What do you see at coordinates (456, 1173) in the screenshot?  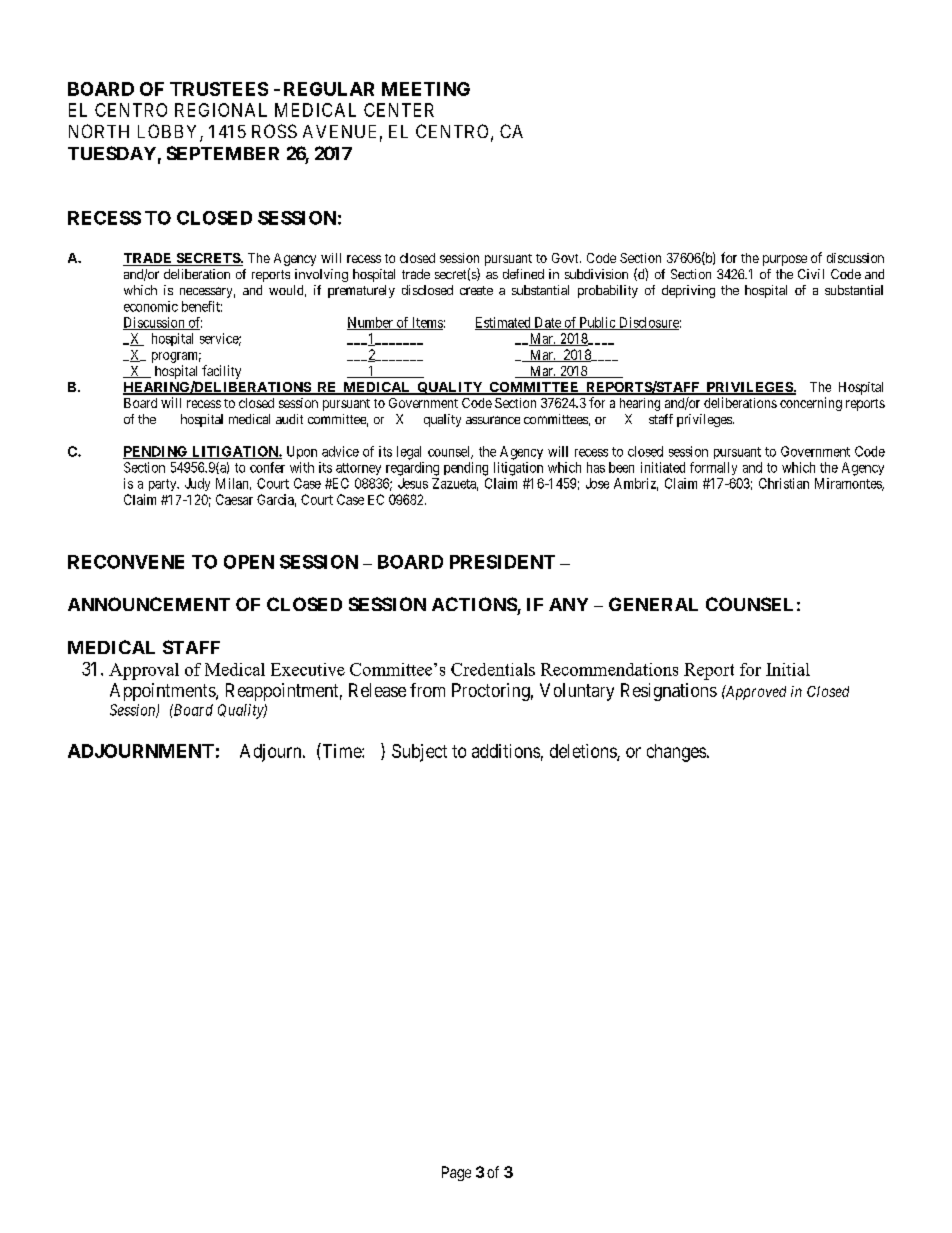 I see `Page` at bounding box center [456, 1173].
